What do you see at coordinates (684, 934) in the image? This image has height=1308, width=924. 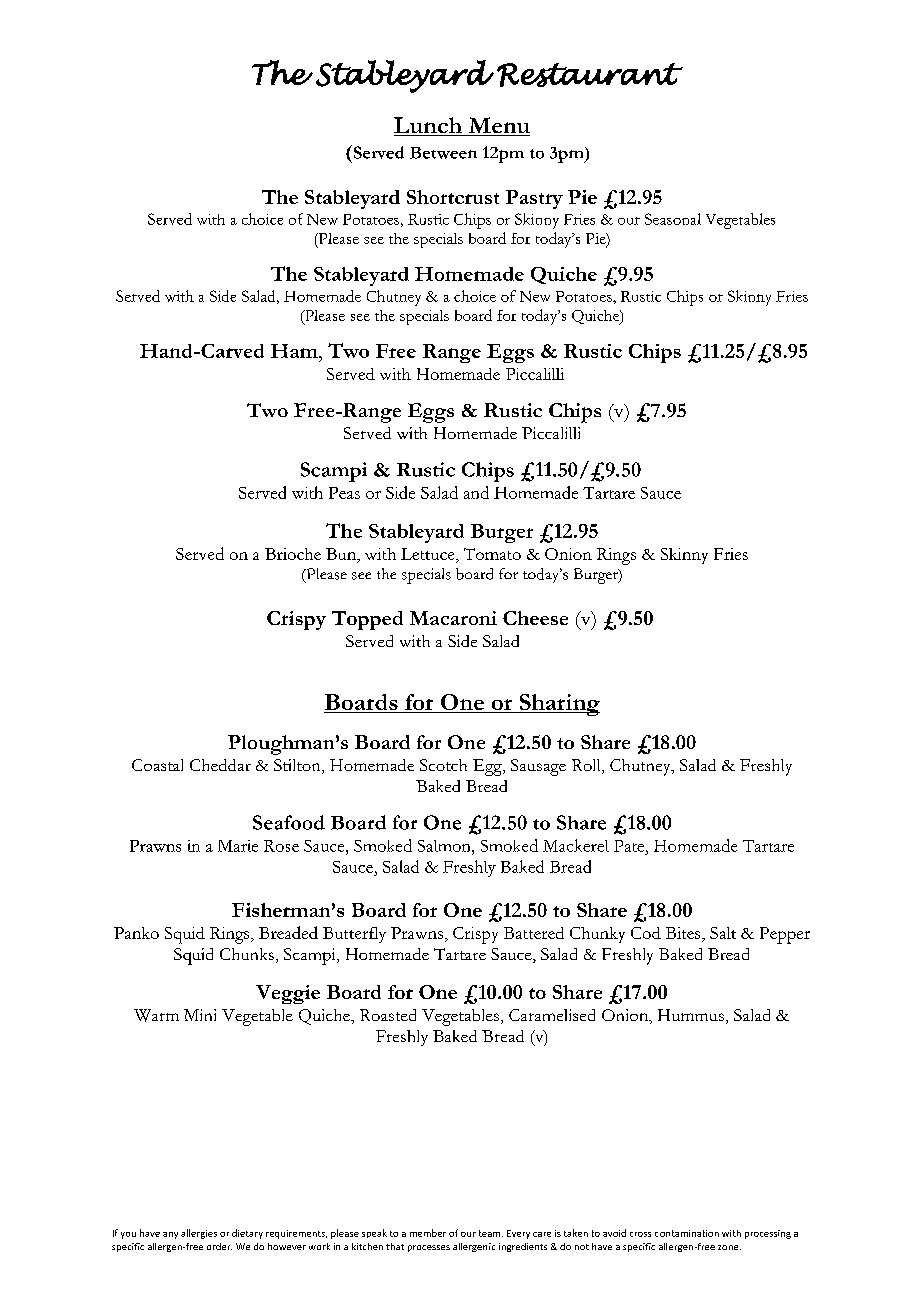 I see `Bites` at bounding box center [684, 934].
